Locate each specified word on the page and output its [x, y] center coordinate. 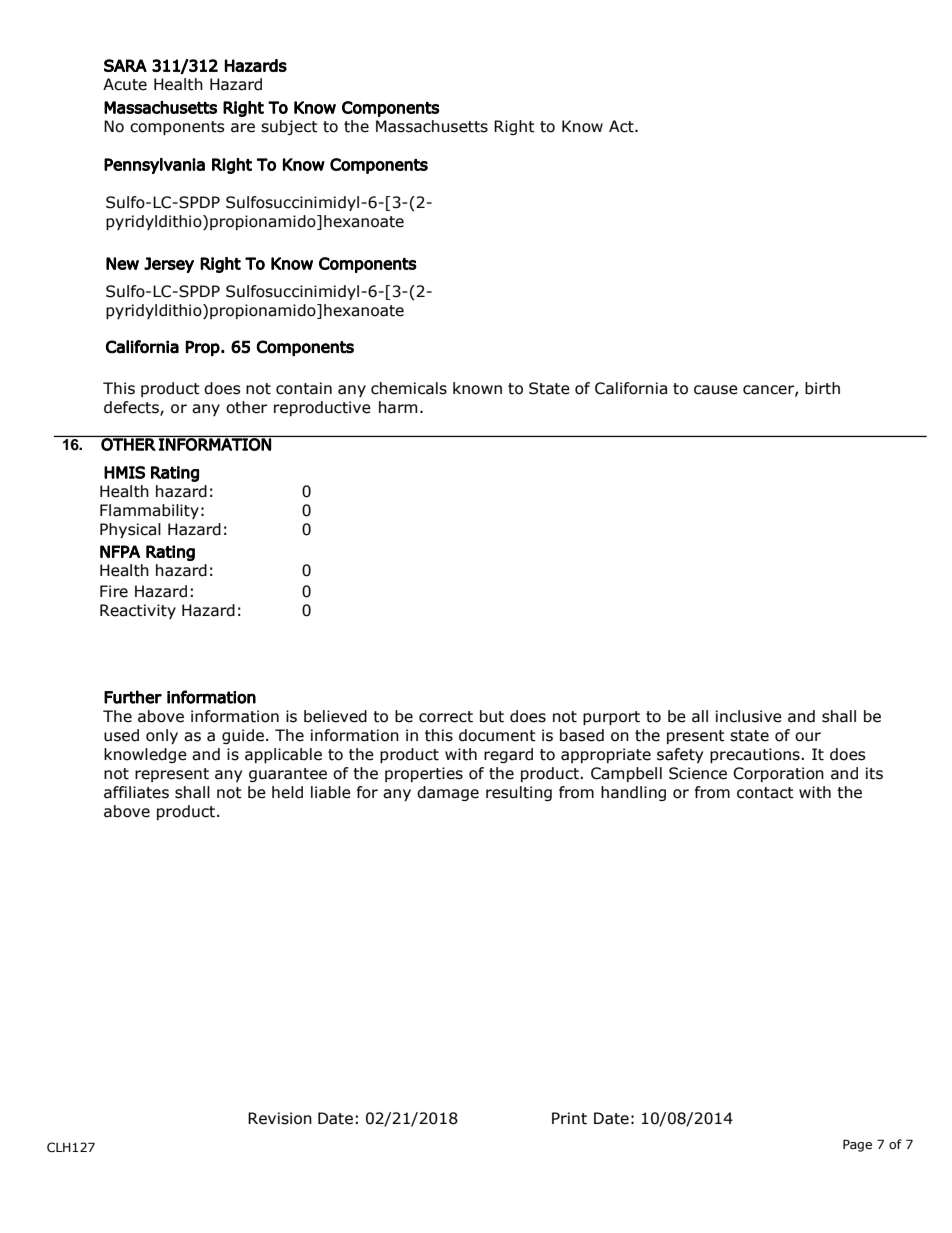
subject [289, 127]
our [808, 737]
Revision [280, 1118]
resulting [519, 793]
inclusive [749, 716]
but [492, 716]
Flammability [149, 511]
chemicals [409, 388]
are [243, 128]
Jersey [169, 265]
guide [243, 736]
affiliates [136, 792]
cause [716, 390]
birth [822, 388]
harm [398, 407]
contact [765, 793]
